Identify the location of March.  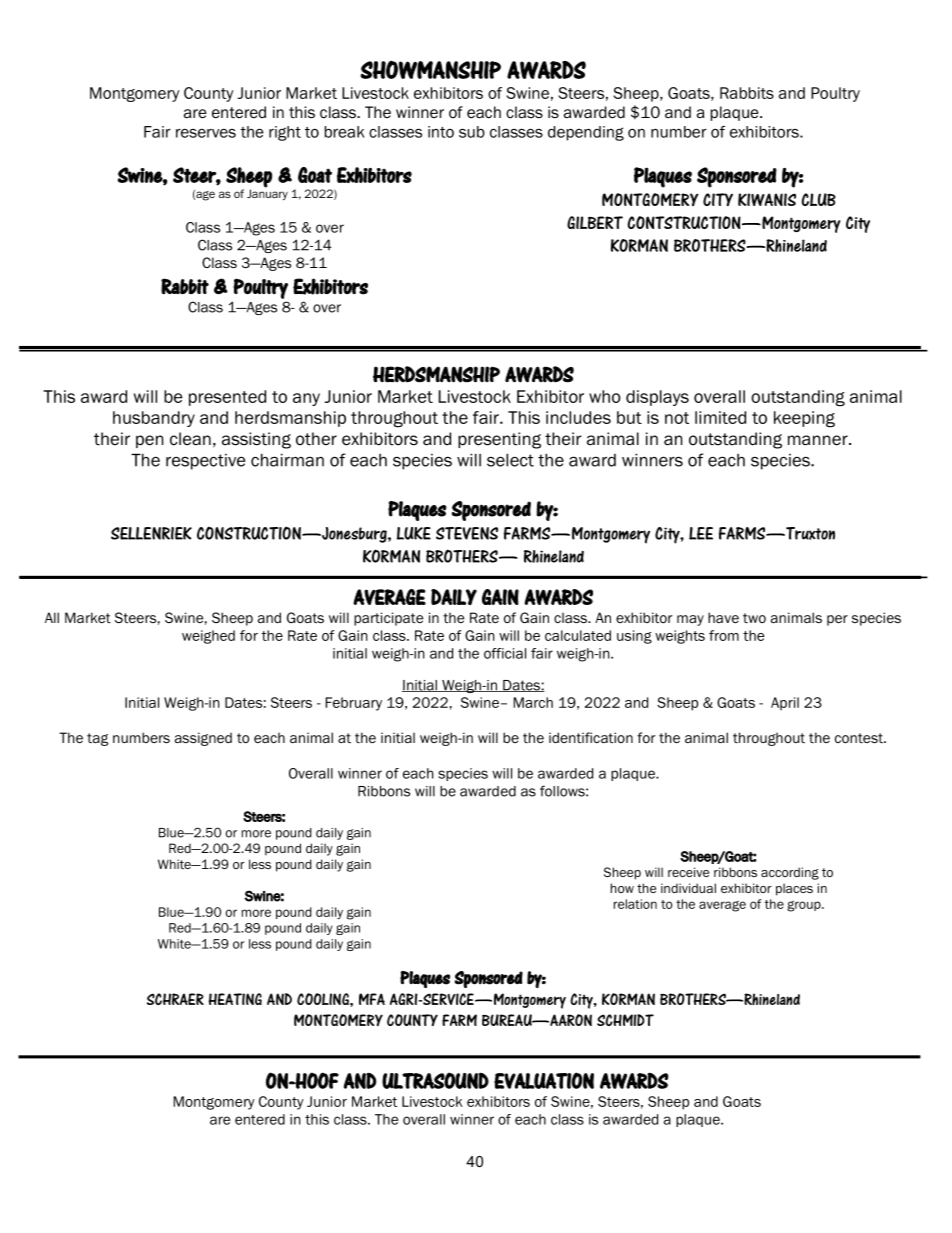
(533, 702).
